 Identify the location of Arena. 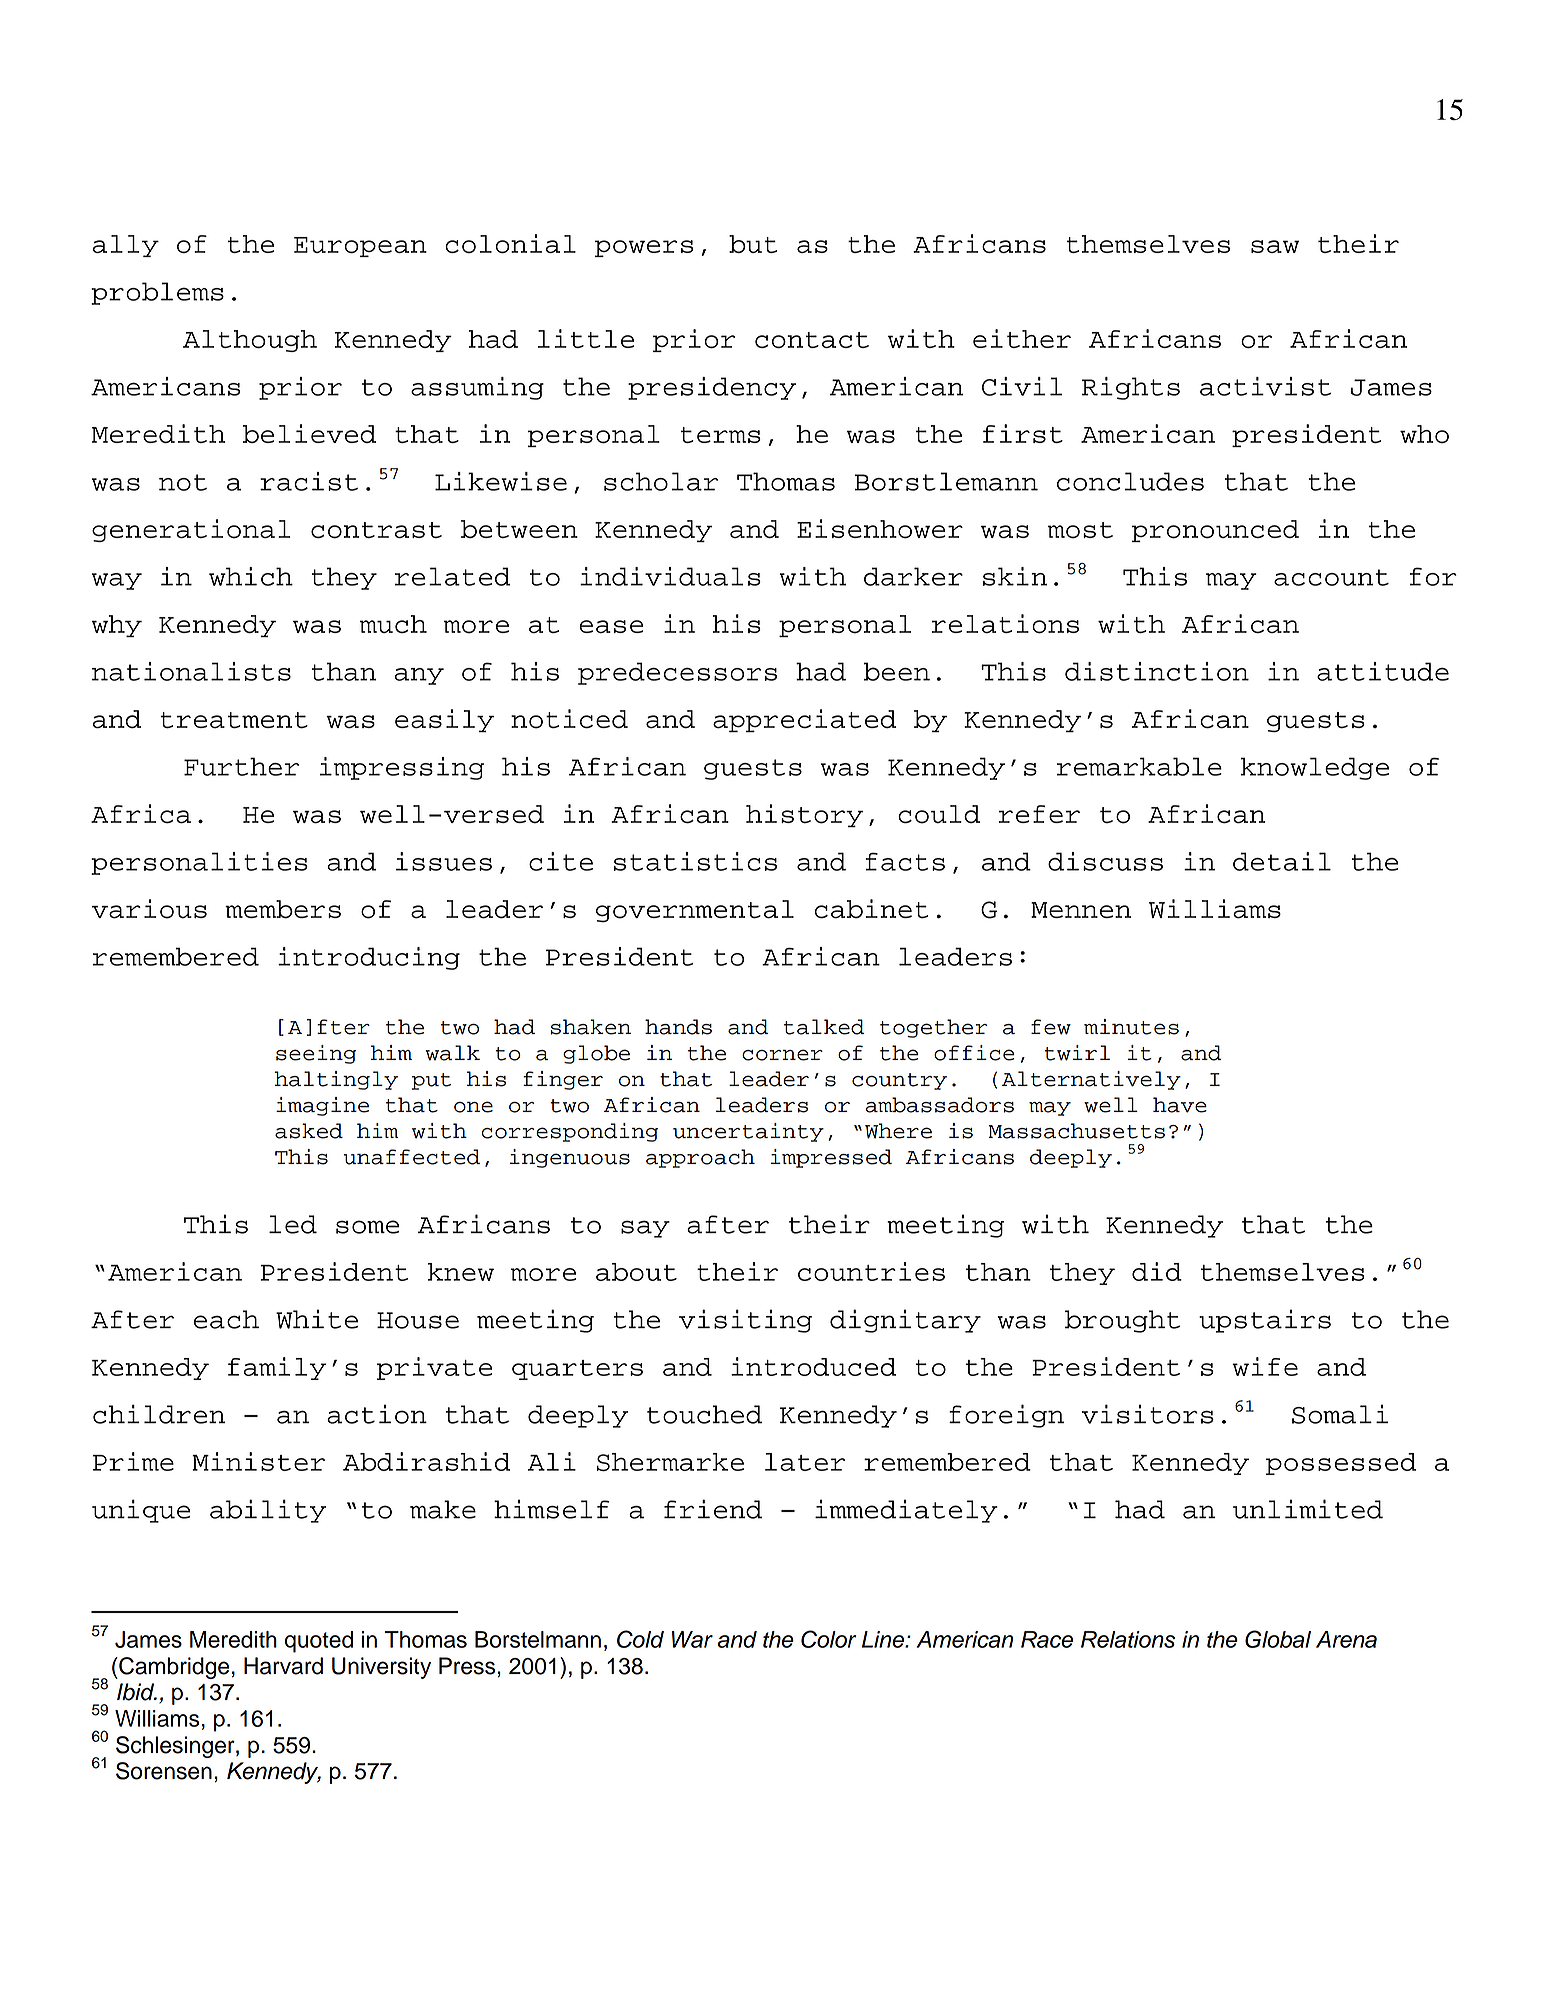
(1346, 1639).
